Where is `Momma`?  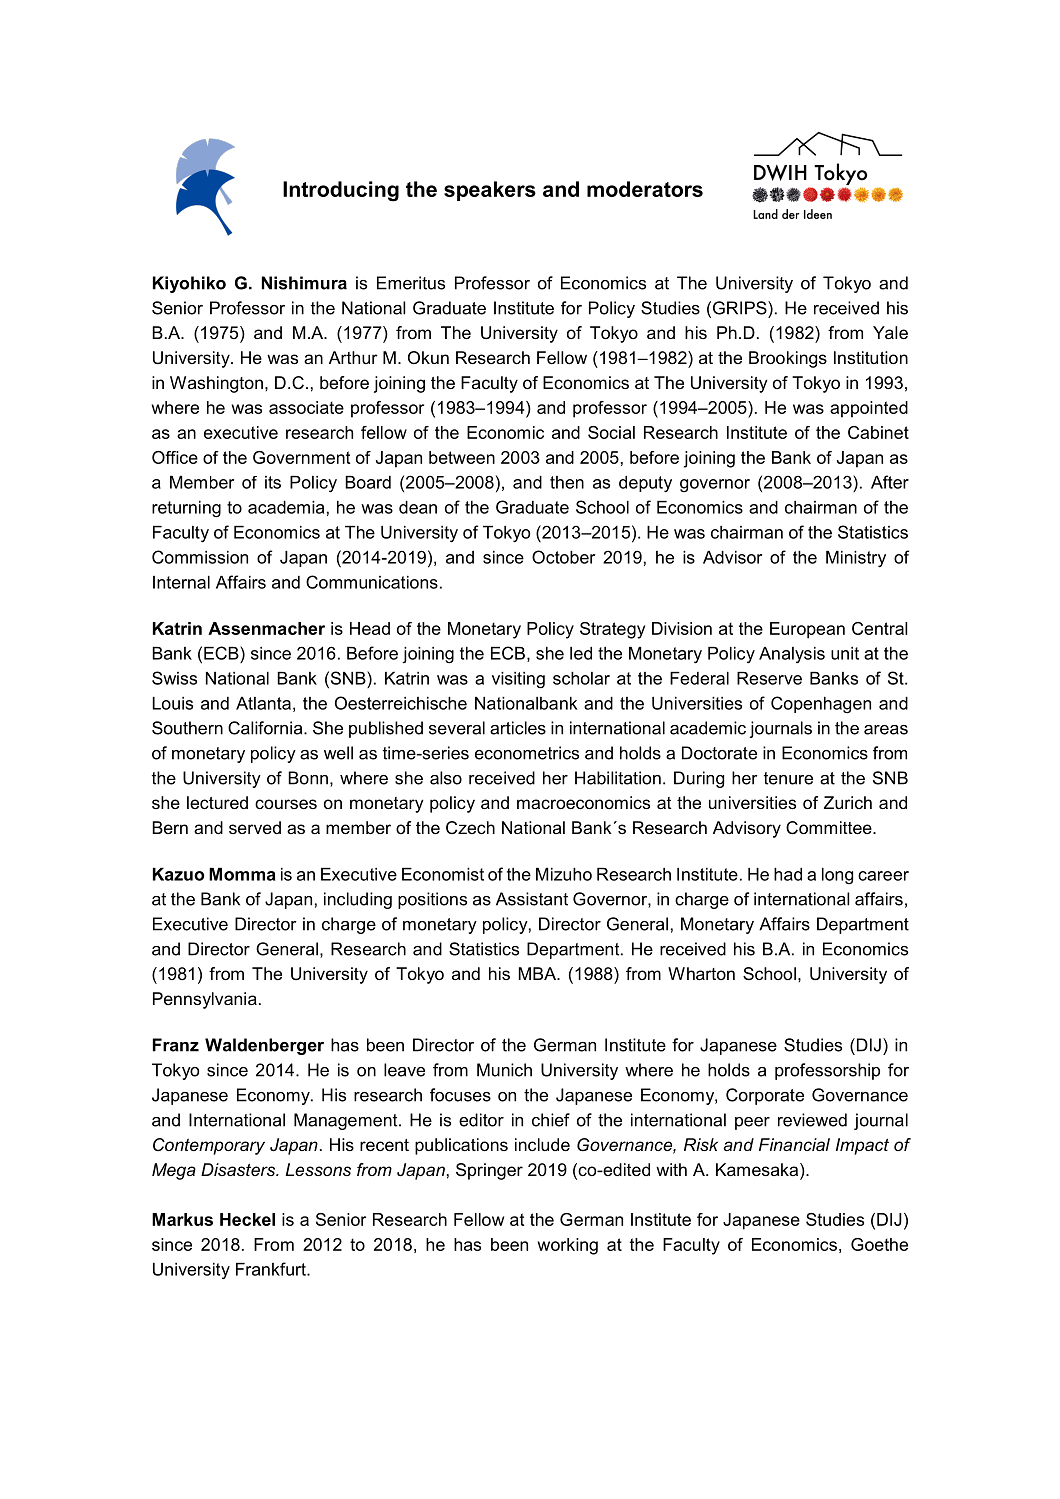
Momma is located at coordinates (242, 874).
